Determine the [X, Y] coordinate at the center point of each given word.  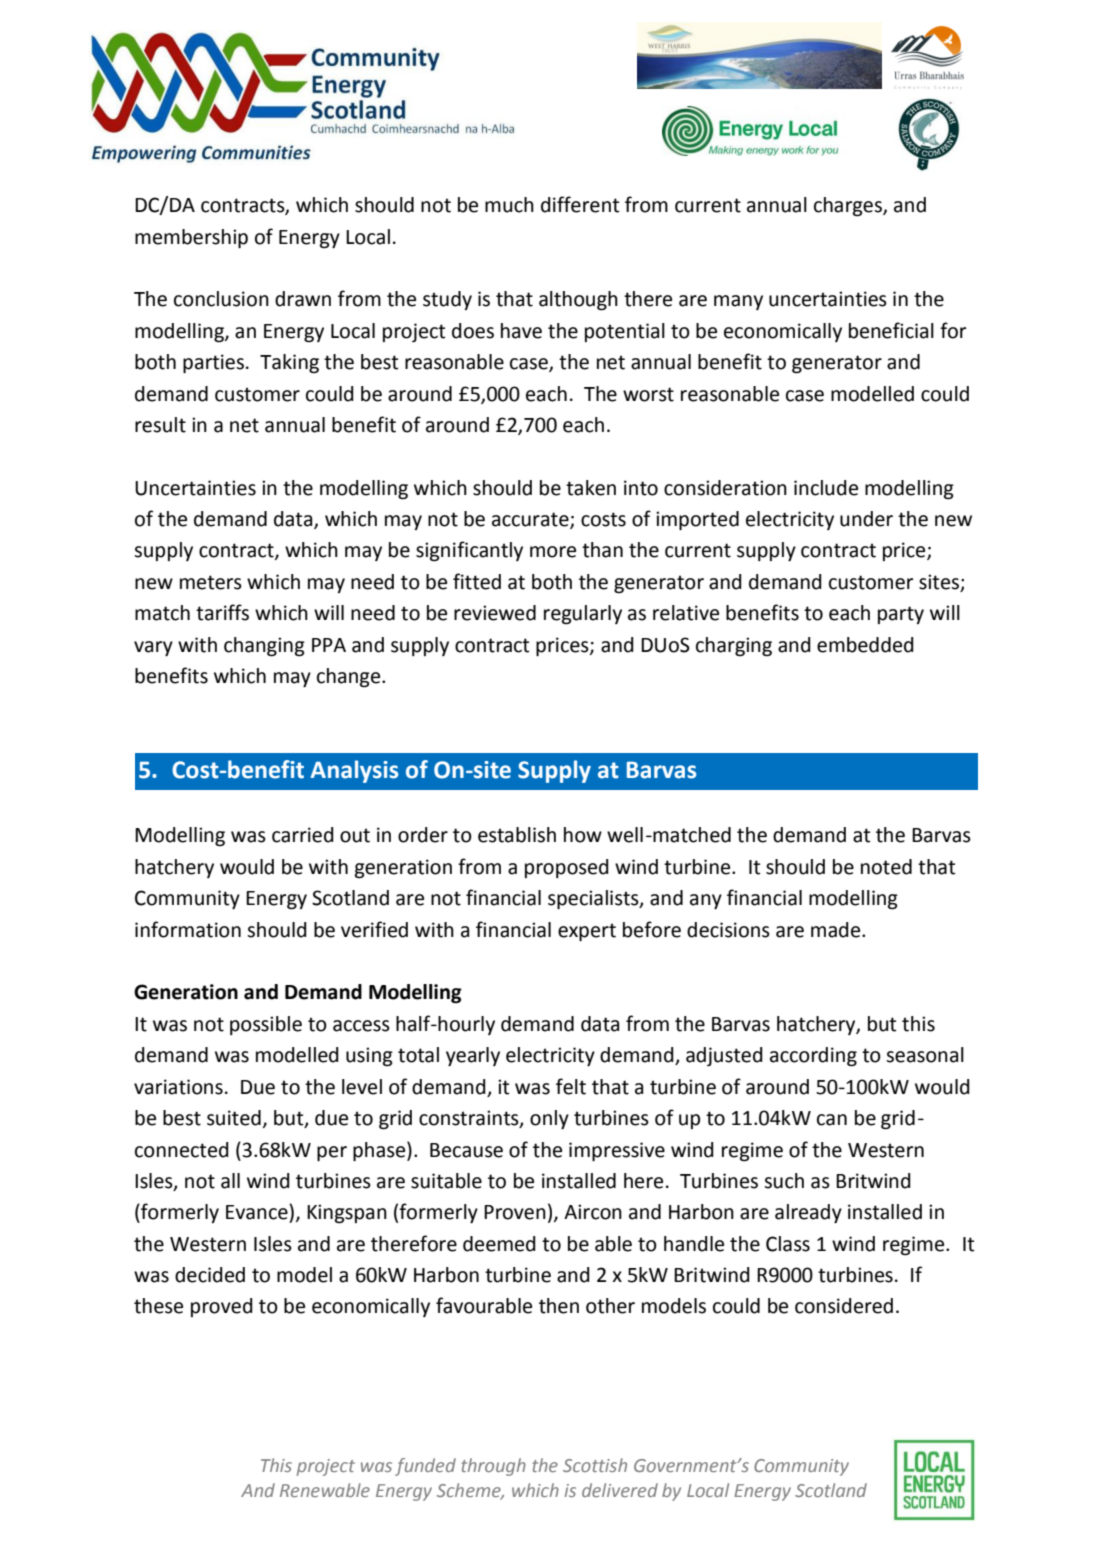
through [494, 1467]
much [509, 205]
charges [849, 207]
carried [303, 835]
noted [886, 867]
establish [517, 835]
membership [191, 238]
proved [222, 1307]
